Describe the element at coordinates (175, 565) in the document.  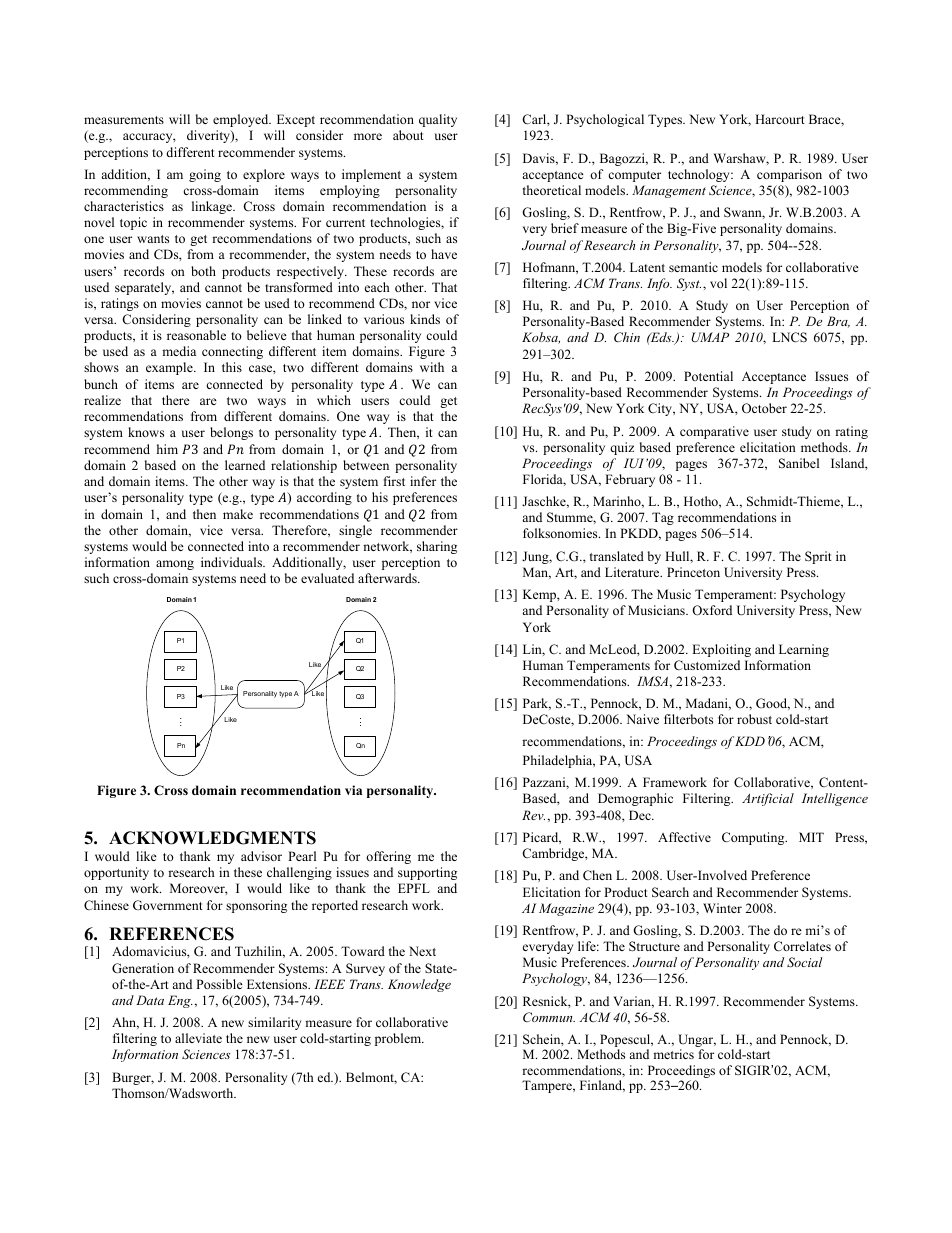
I see `among` at that location.
